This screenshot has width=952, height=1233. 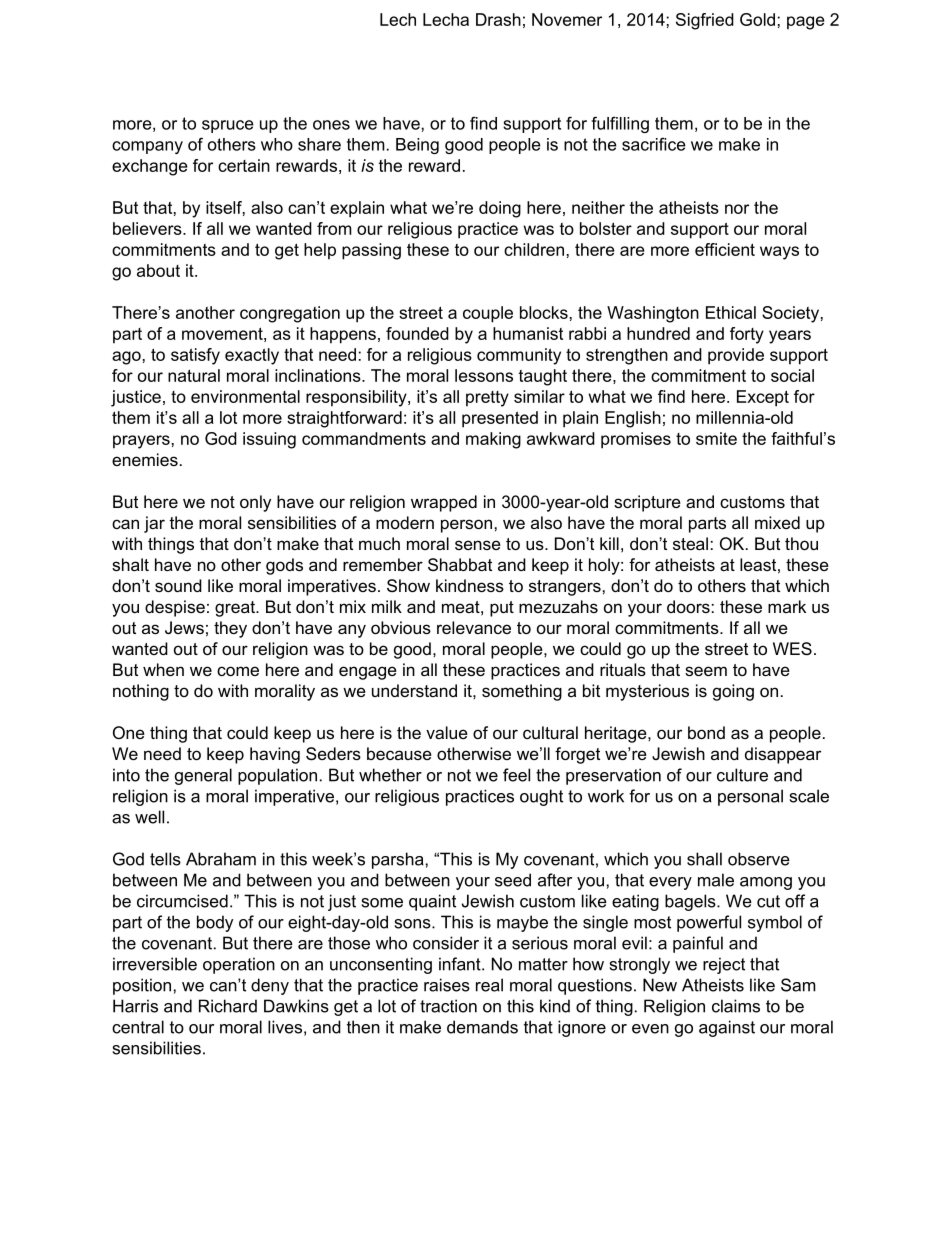 What do you see at coordinates (757, 19) in the screenshot?
I see `Gold` at bounding box center [757, 19].
